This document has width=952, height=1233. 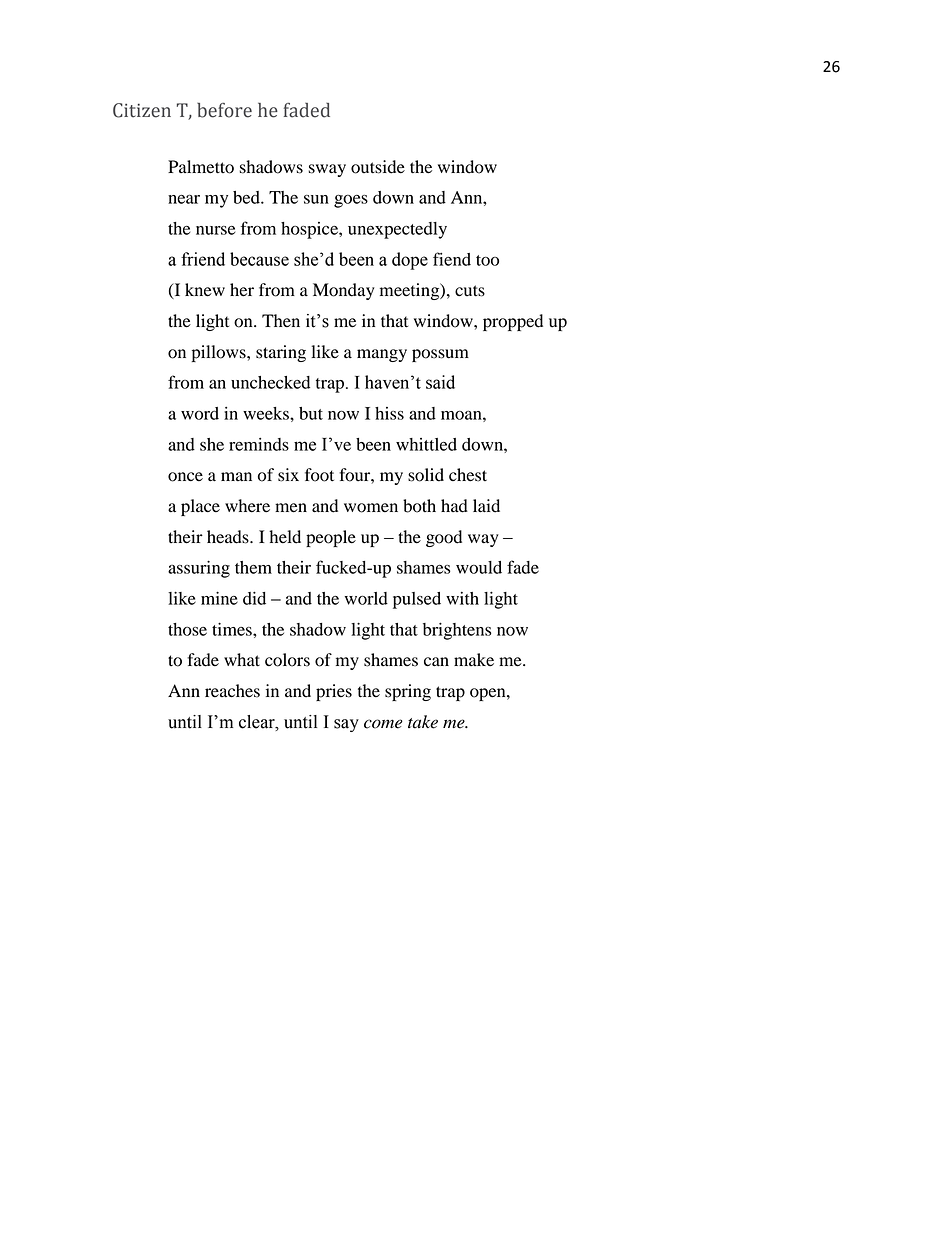 What do you see at coordinates (232, 691) in the document?
I see `reaches` at bounding box center [232, 691].
